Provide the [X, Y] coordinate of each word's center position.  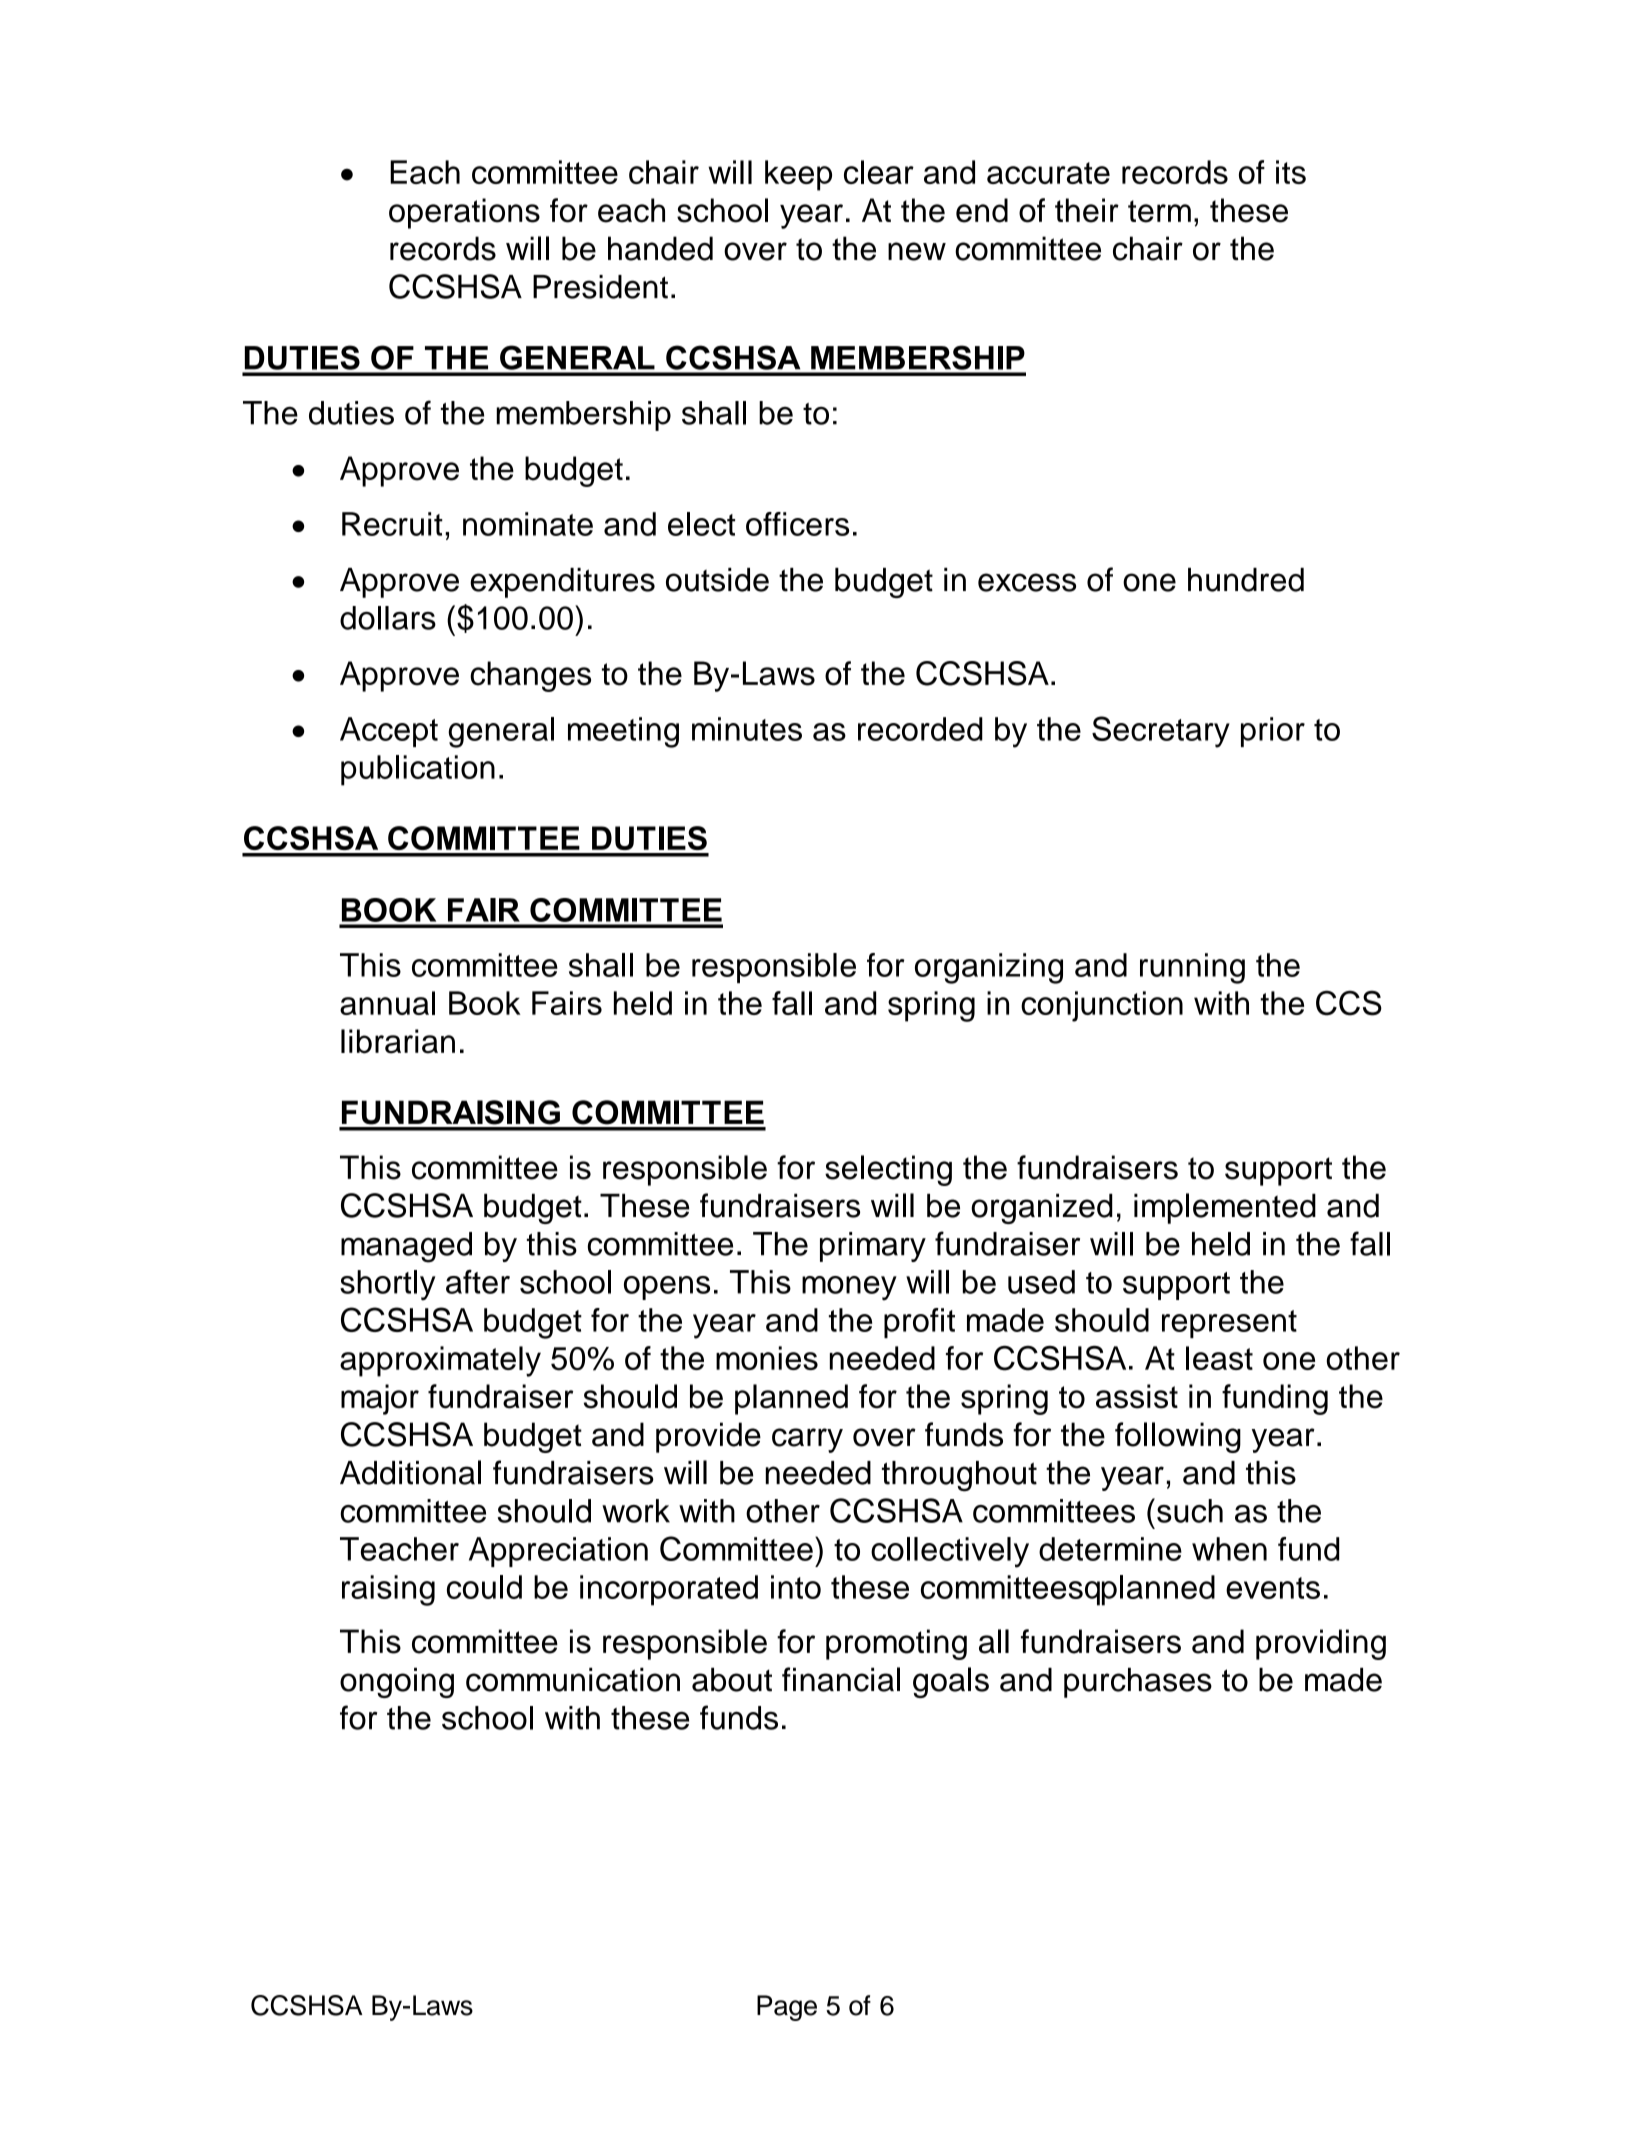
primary [873, 1247]
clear [879, 172]
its [1291, 172]
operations [464, 213]
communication [573, 1680]
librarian [398, 1041]
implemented [1225, 1208]
